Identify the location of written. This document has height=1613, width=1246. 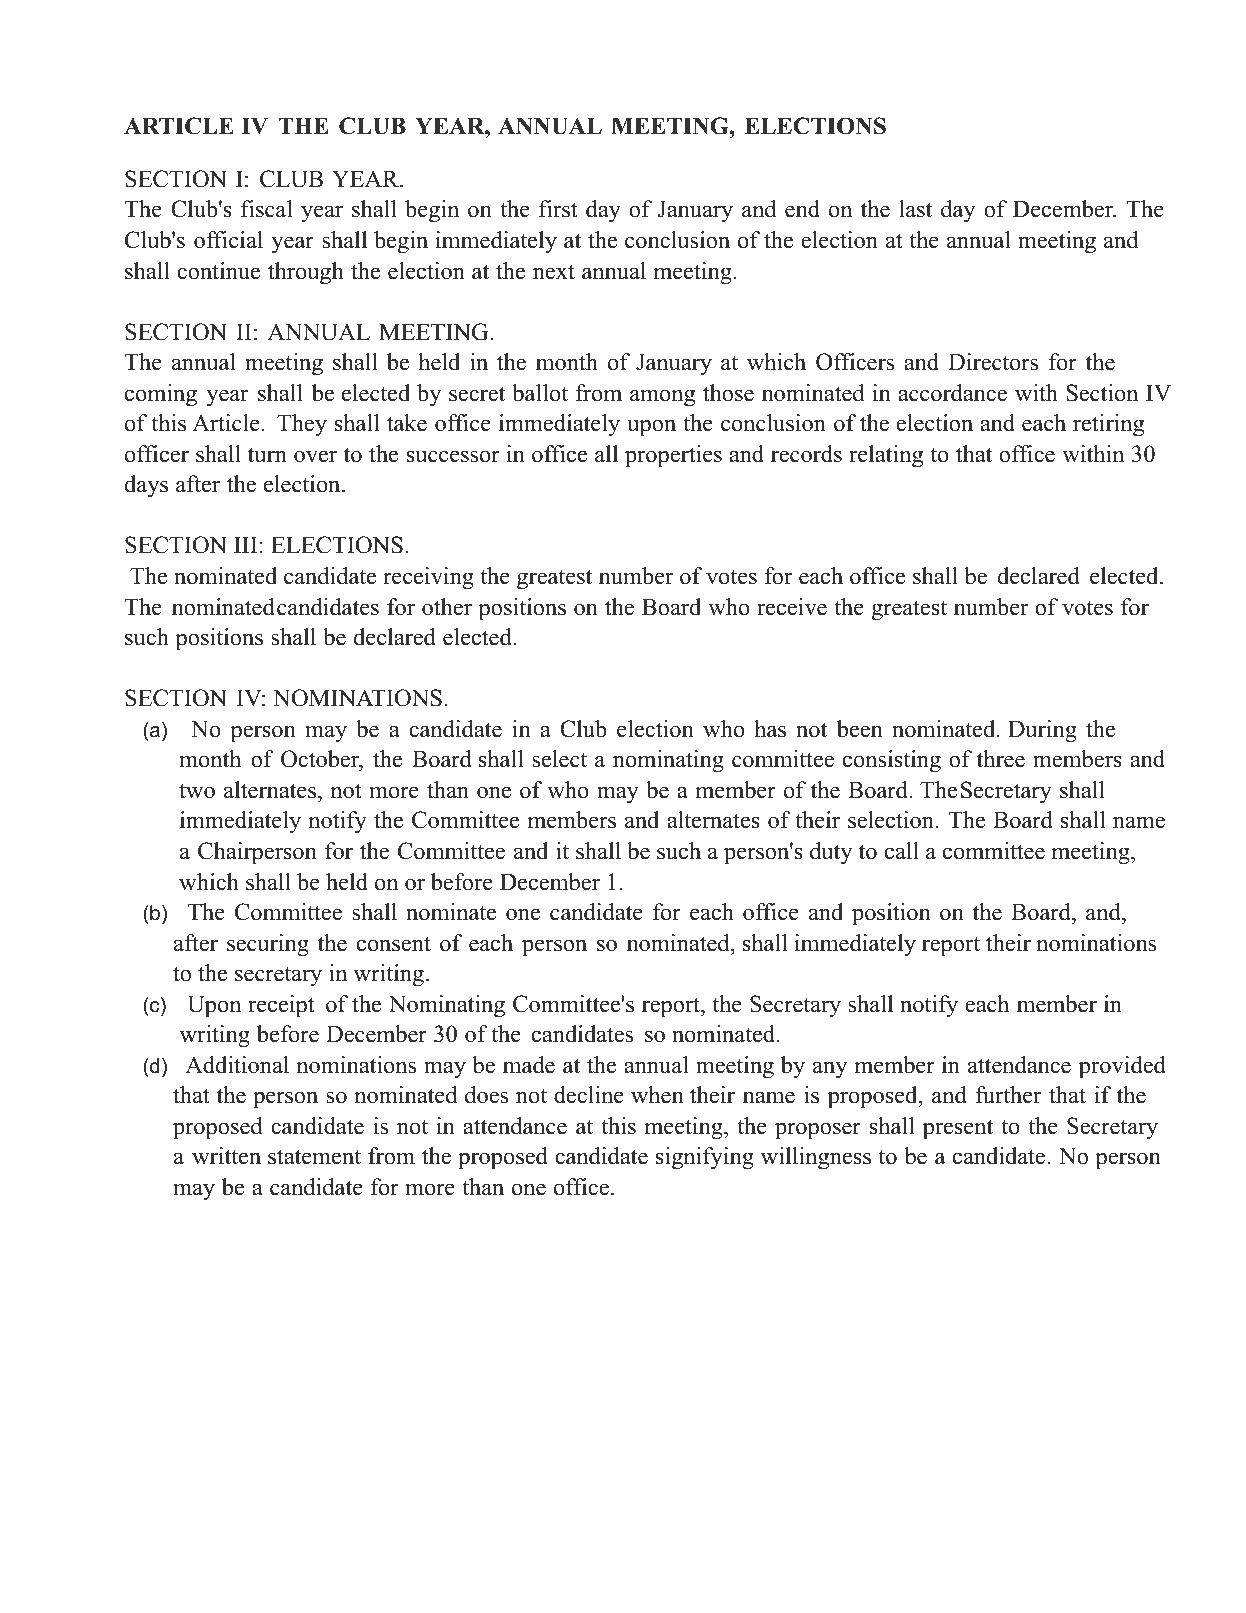
(226, 1156).
